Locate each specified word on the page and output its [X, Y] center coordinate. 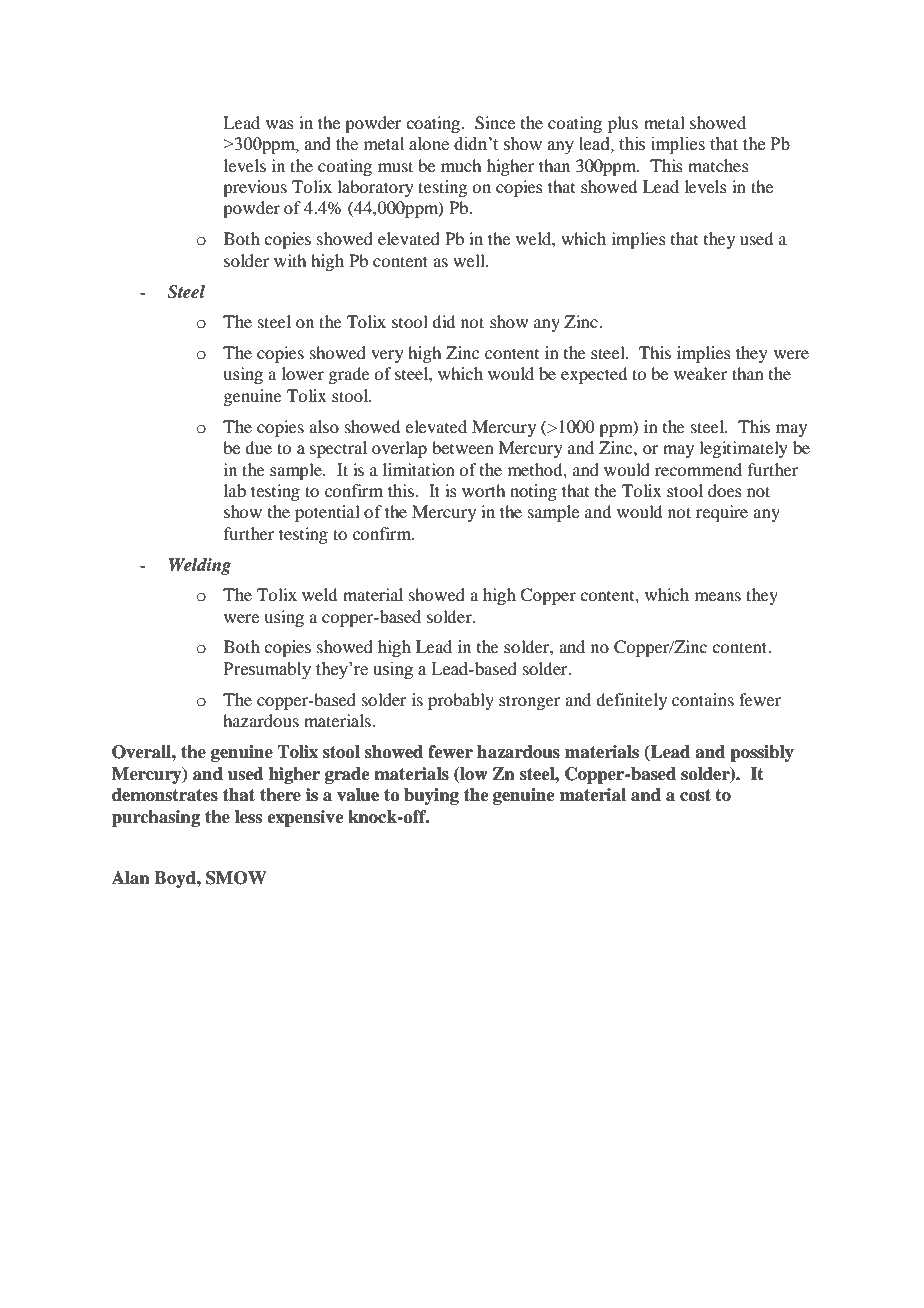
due [258, 447]
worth [483, 490]
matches [718, 165]
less [248, 817]
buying [431, 796]
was [280, 124]
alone [429, 144]
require [722, 513]
